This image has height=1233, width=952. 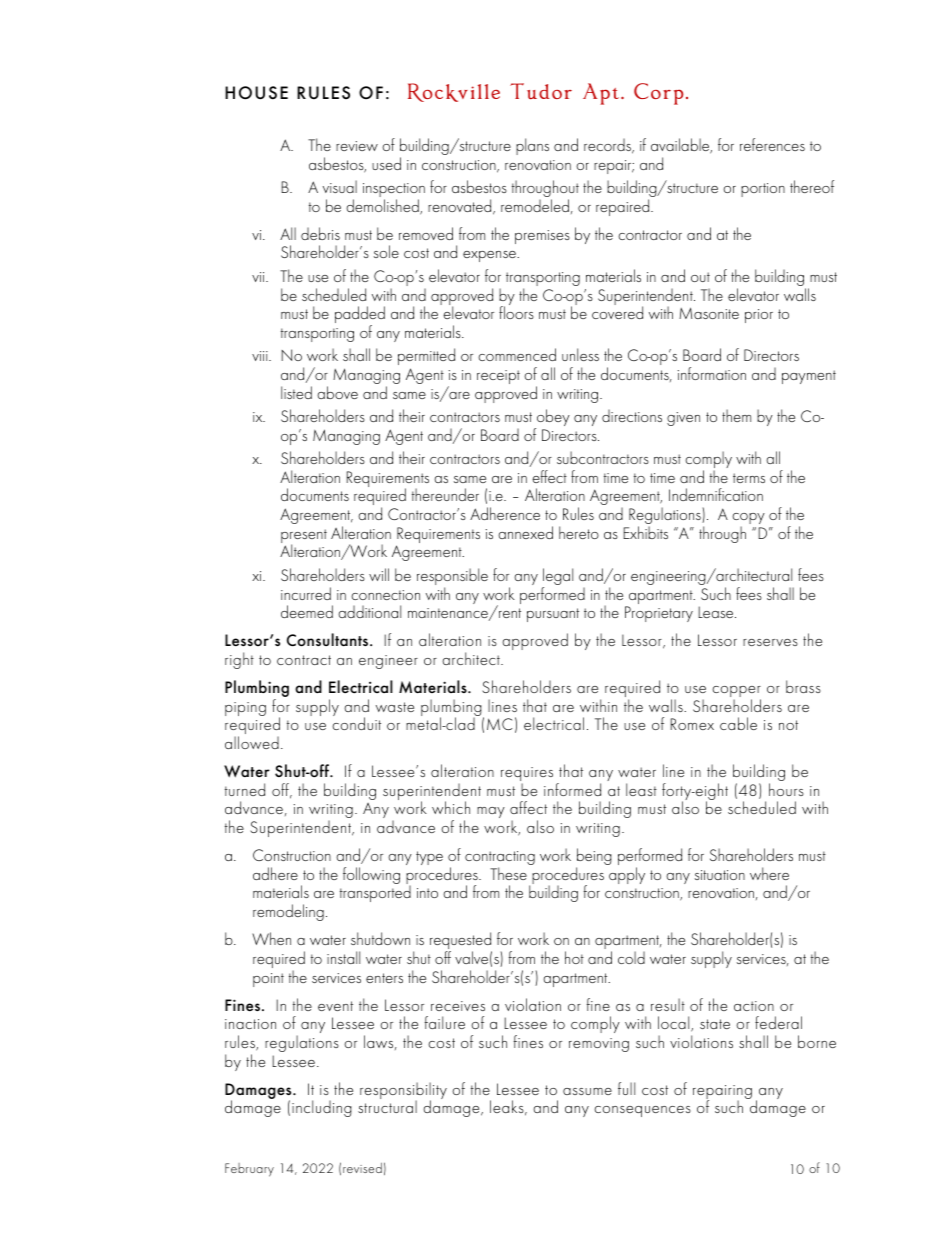 What do you see at coordinates (322, 1108) in the image?
I see `including` at bounding box center [322, 1108].
